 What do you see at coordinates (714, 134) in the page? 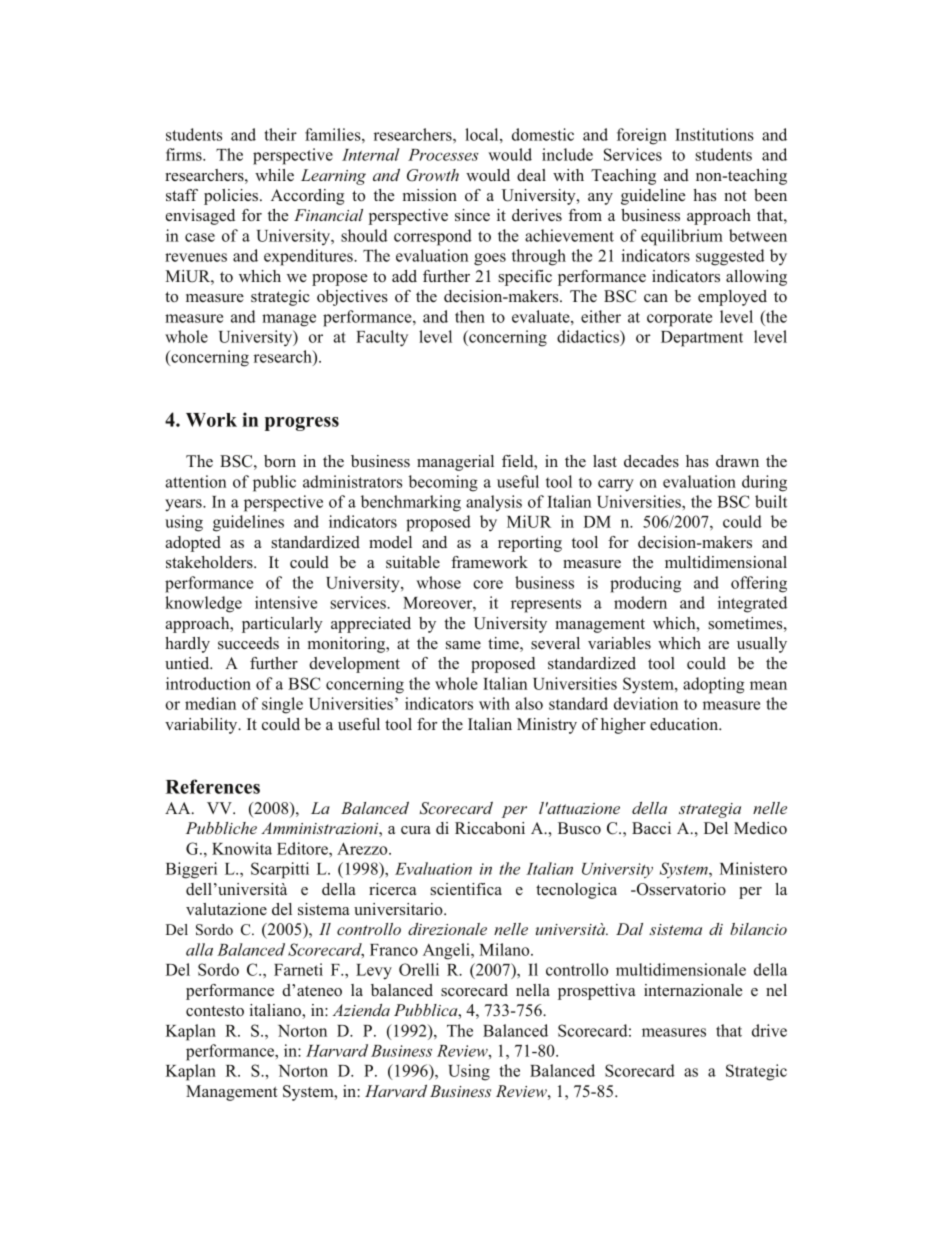
I see `Institutions` at bounding box center [714, 134].
